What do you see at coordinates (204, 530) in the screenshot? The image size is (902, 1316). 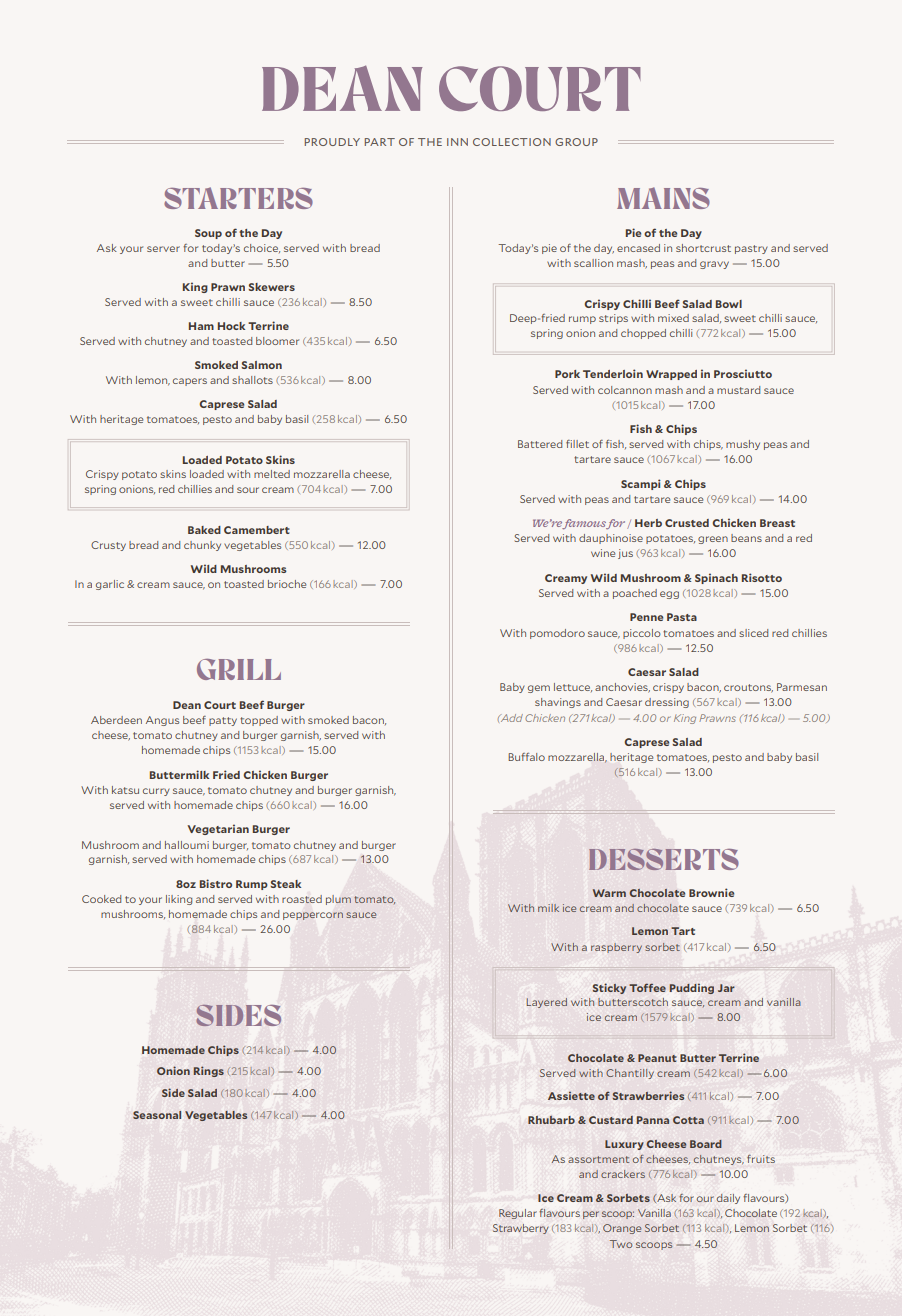 I see `Baked` at bounding box center [204, 530].
